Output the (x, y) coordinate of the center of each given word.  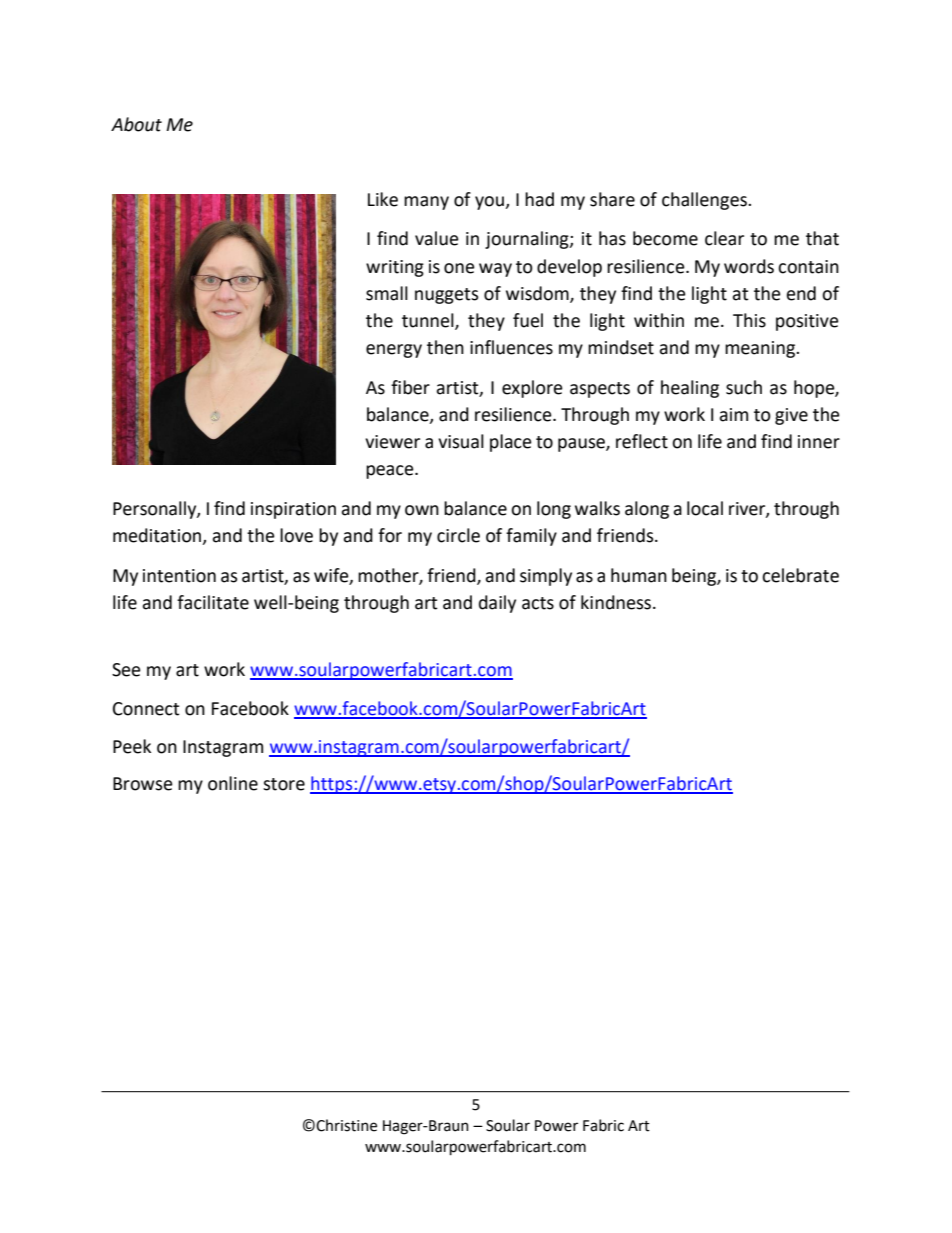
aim (733, 415)
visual (461, 441)
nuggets (447, 296)
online (233, 783)
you (490, 203)
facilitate (213, 602)
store (284, 784)
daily (497, 604)
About (136, 124)
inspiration (293, 510)
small (387, 293)
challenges (705, 201)
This (749, 320)
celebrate (800, 575)
